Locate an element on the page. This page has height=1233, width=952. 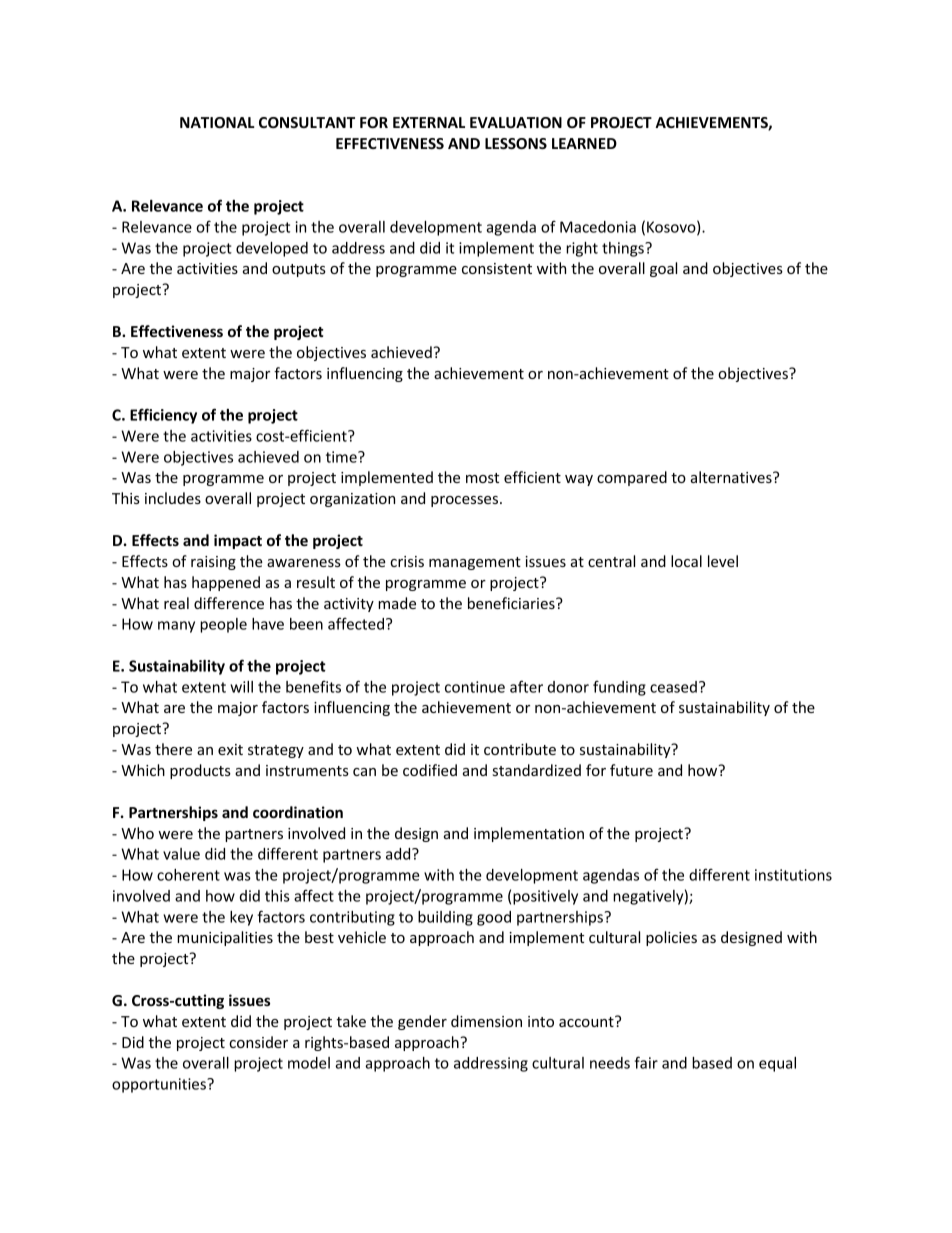
alternatives is located at coordinates (732, 477).
